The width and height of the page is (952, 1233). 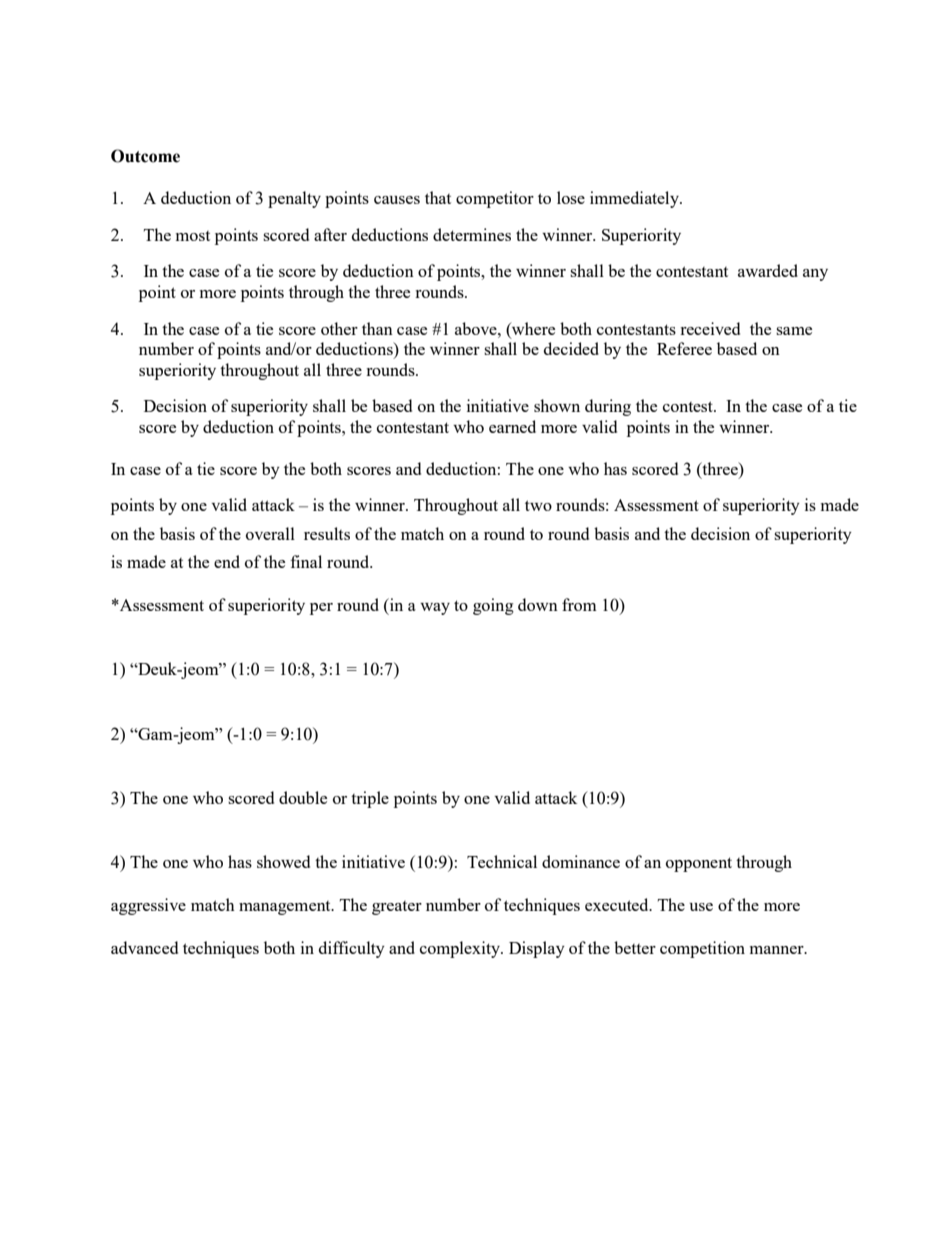 I want to click on earned, so click(x=512, y=426).
